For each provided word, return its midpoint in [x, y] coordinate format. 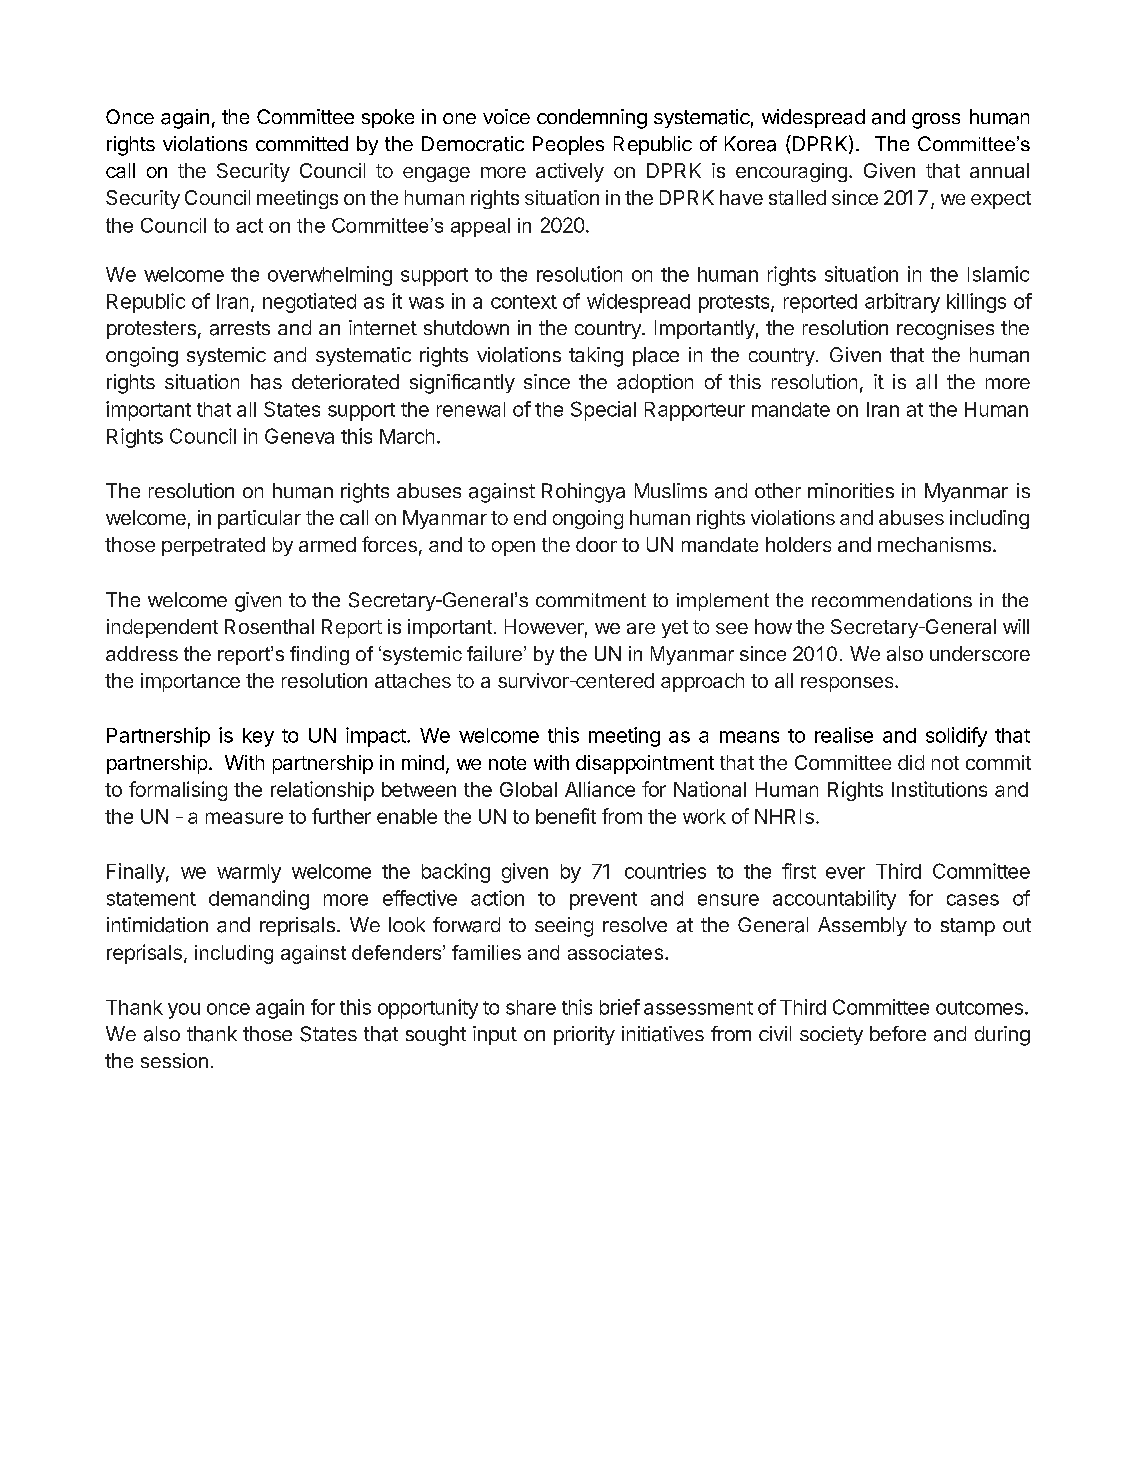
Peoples [568, 145]
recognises [945, 330]
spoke [388, 118]
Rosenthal [269, 626]
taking [596, 357]
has [266, 382]
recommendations [892, 600]
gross [936, 121]
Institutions [939, 789]
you [184, 1011]
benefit [566, 816]
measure [244, 818]
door [596, 544]
